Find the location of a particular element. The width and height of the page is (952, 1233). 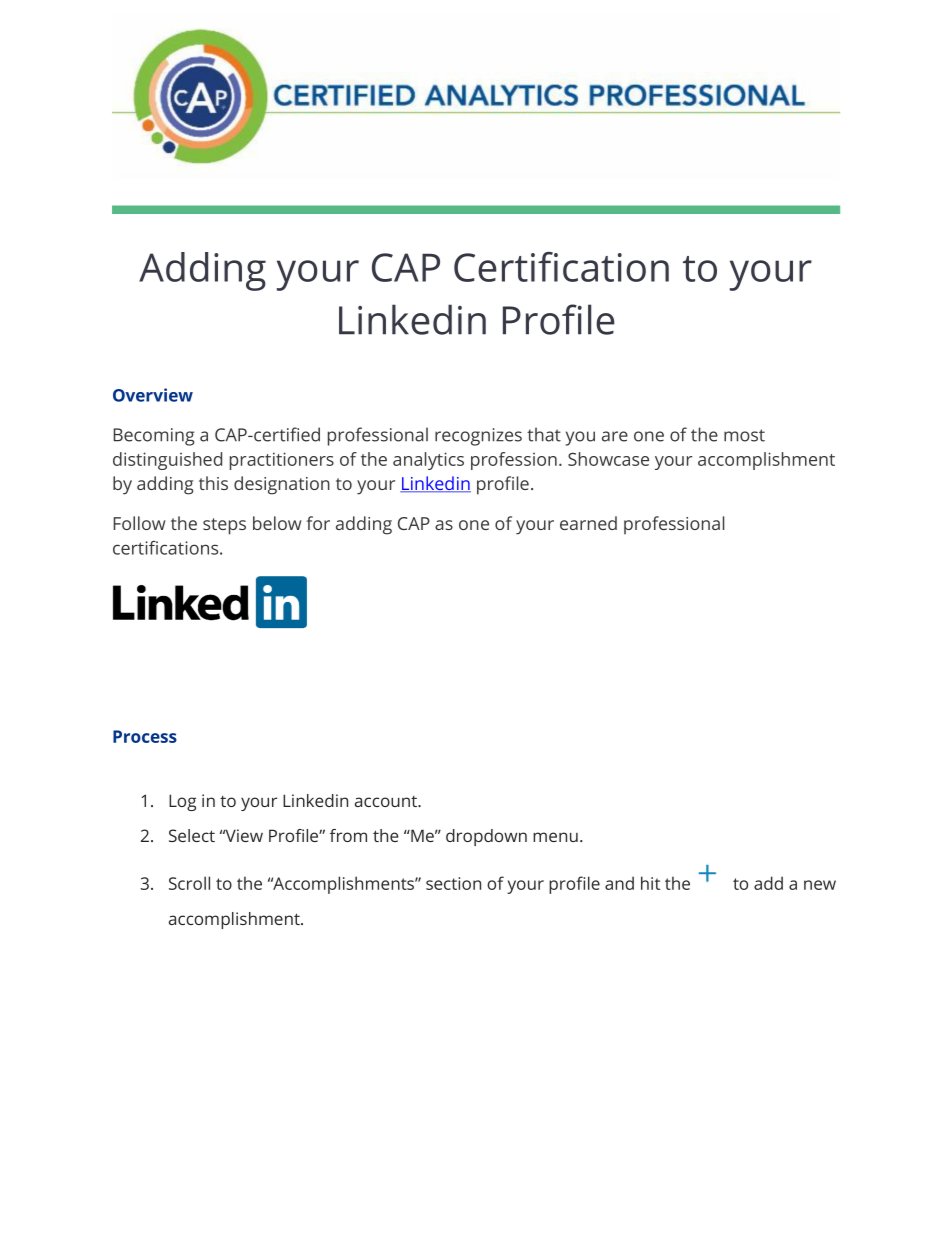

Scroll is located at coordinates (189, 883).
